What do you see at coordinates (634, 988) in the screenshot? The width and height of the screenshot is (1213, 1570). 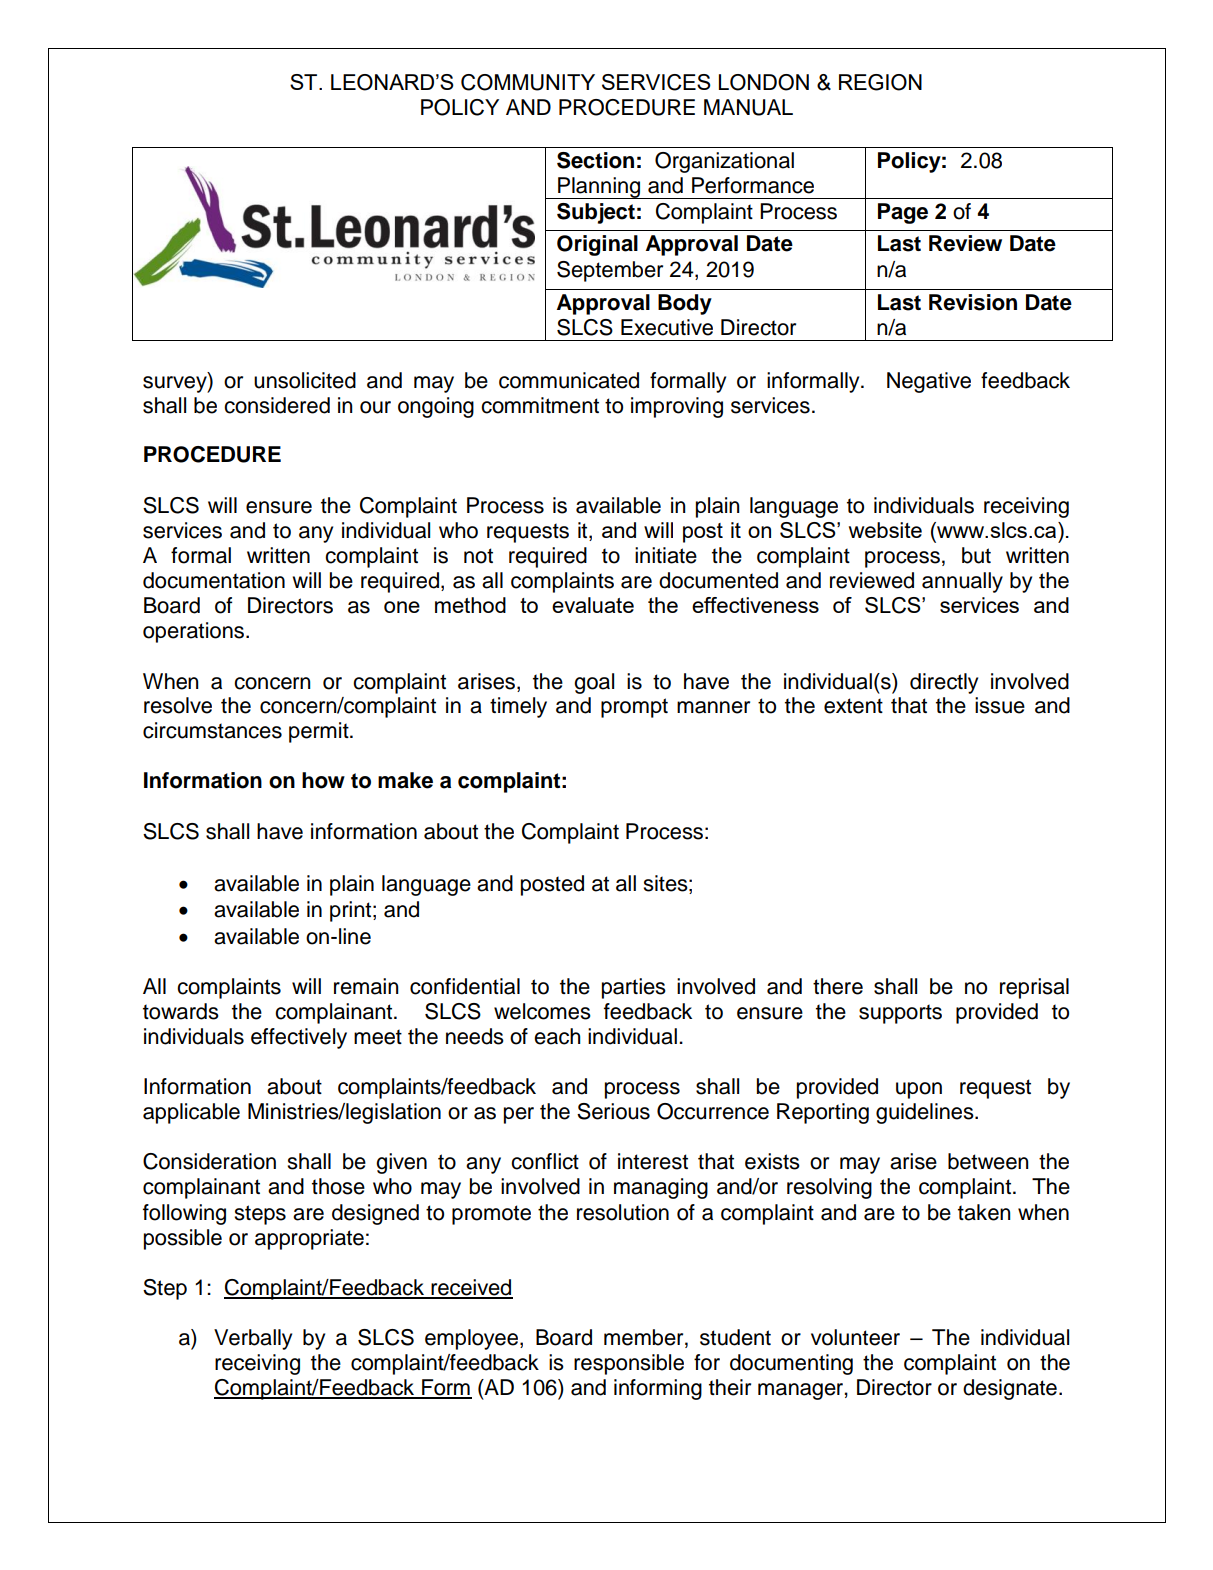 I see `parties` at bounding box center [634, 988].
